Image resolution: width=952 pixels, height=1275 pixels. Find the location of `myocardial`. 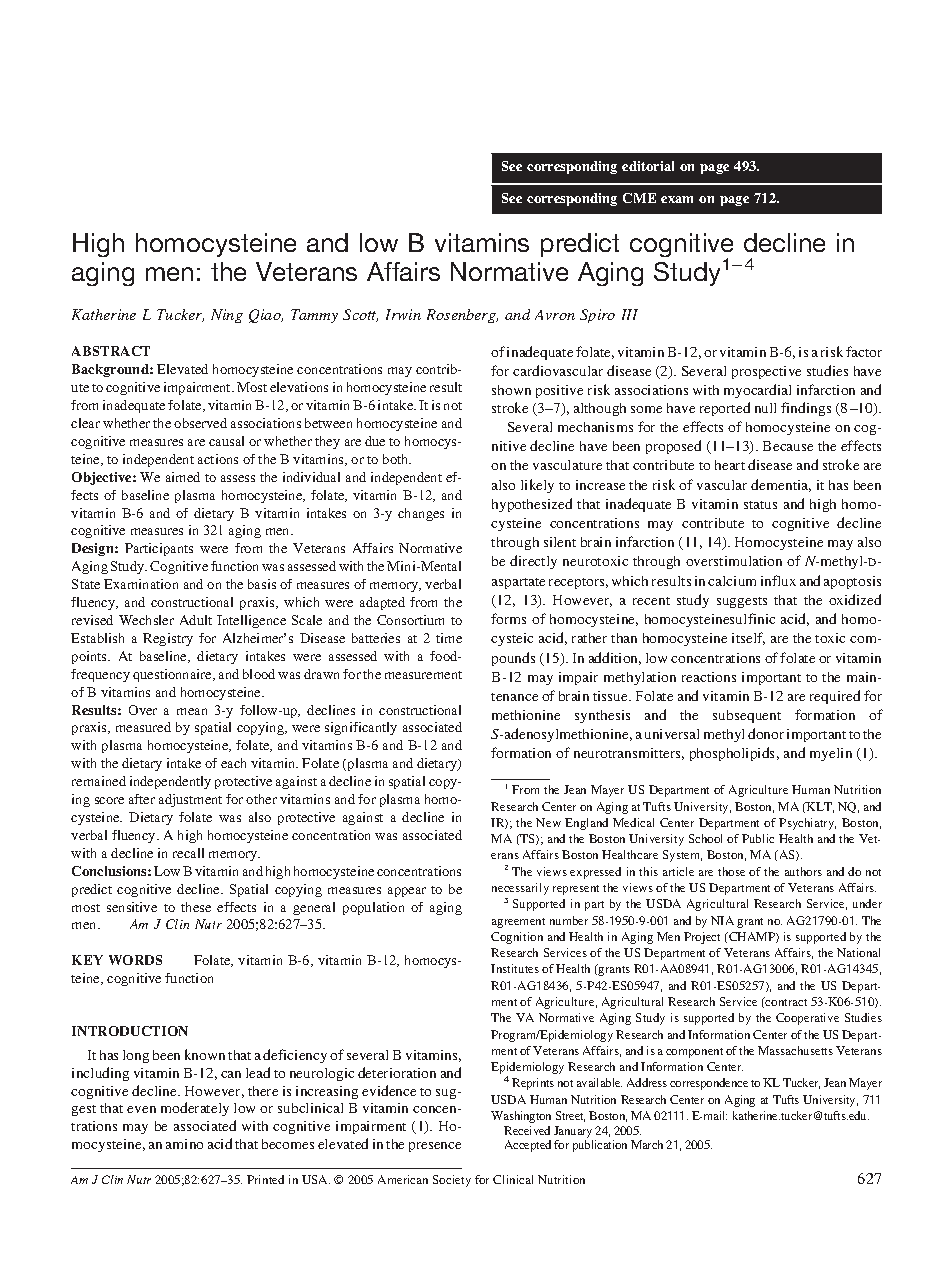

myocardial is located at coordinates (757, 391).
